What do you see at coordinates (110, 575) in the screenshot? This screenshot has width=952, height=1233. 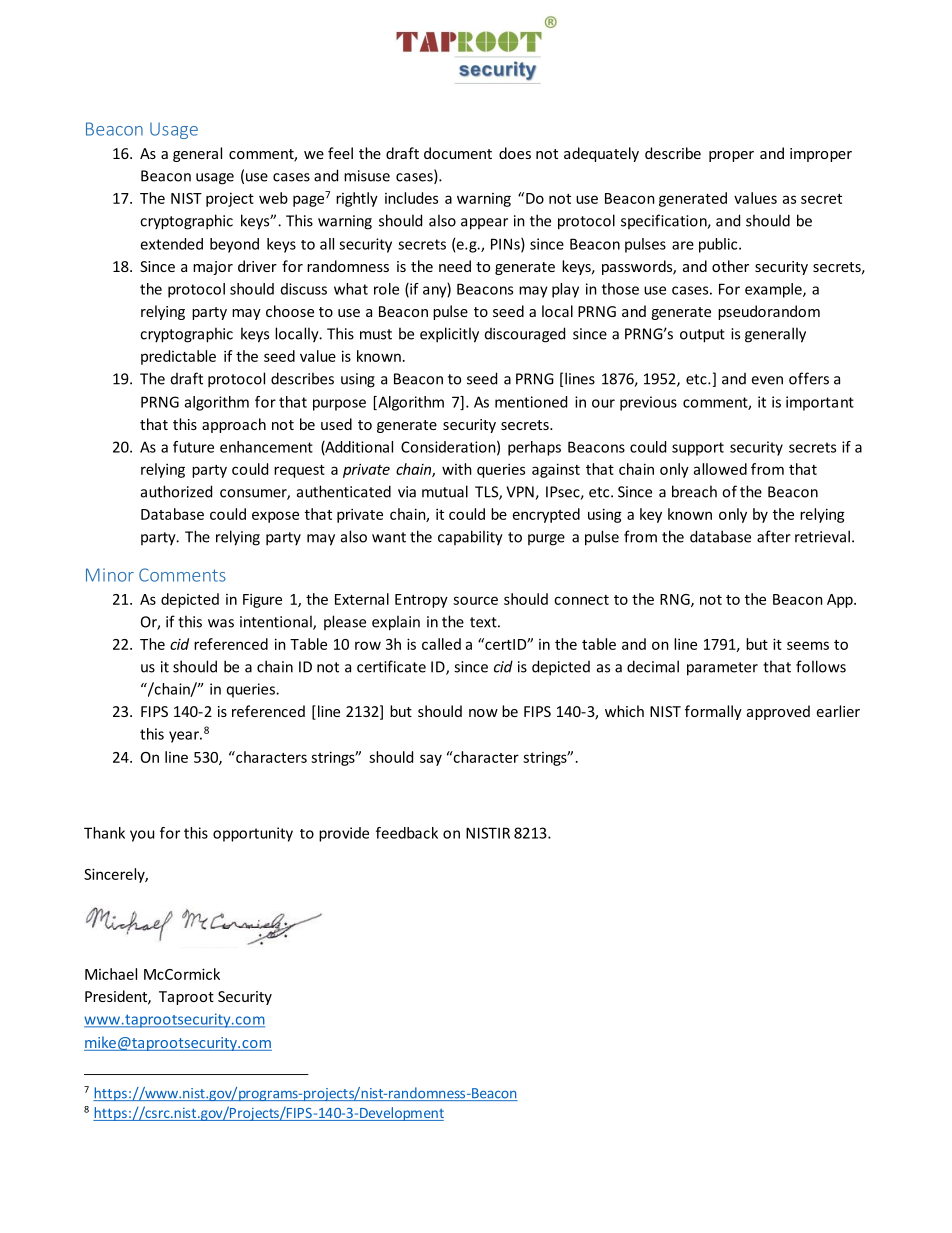 I see `Minor` at bounding box center [110, 575].
